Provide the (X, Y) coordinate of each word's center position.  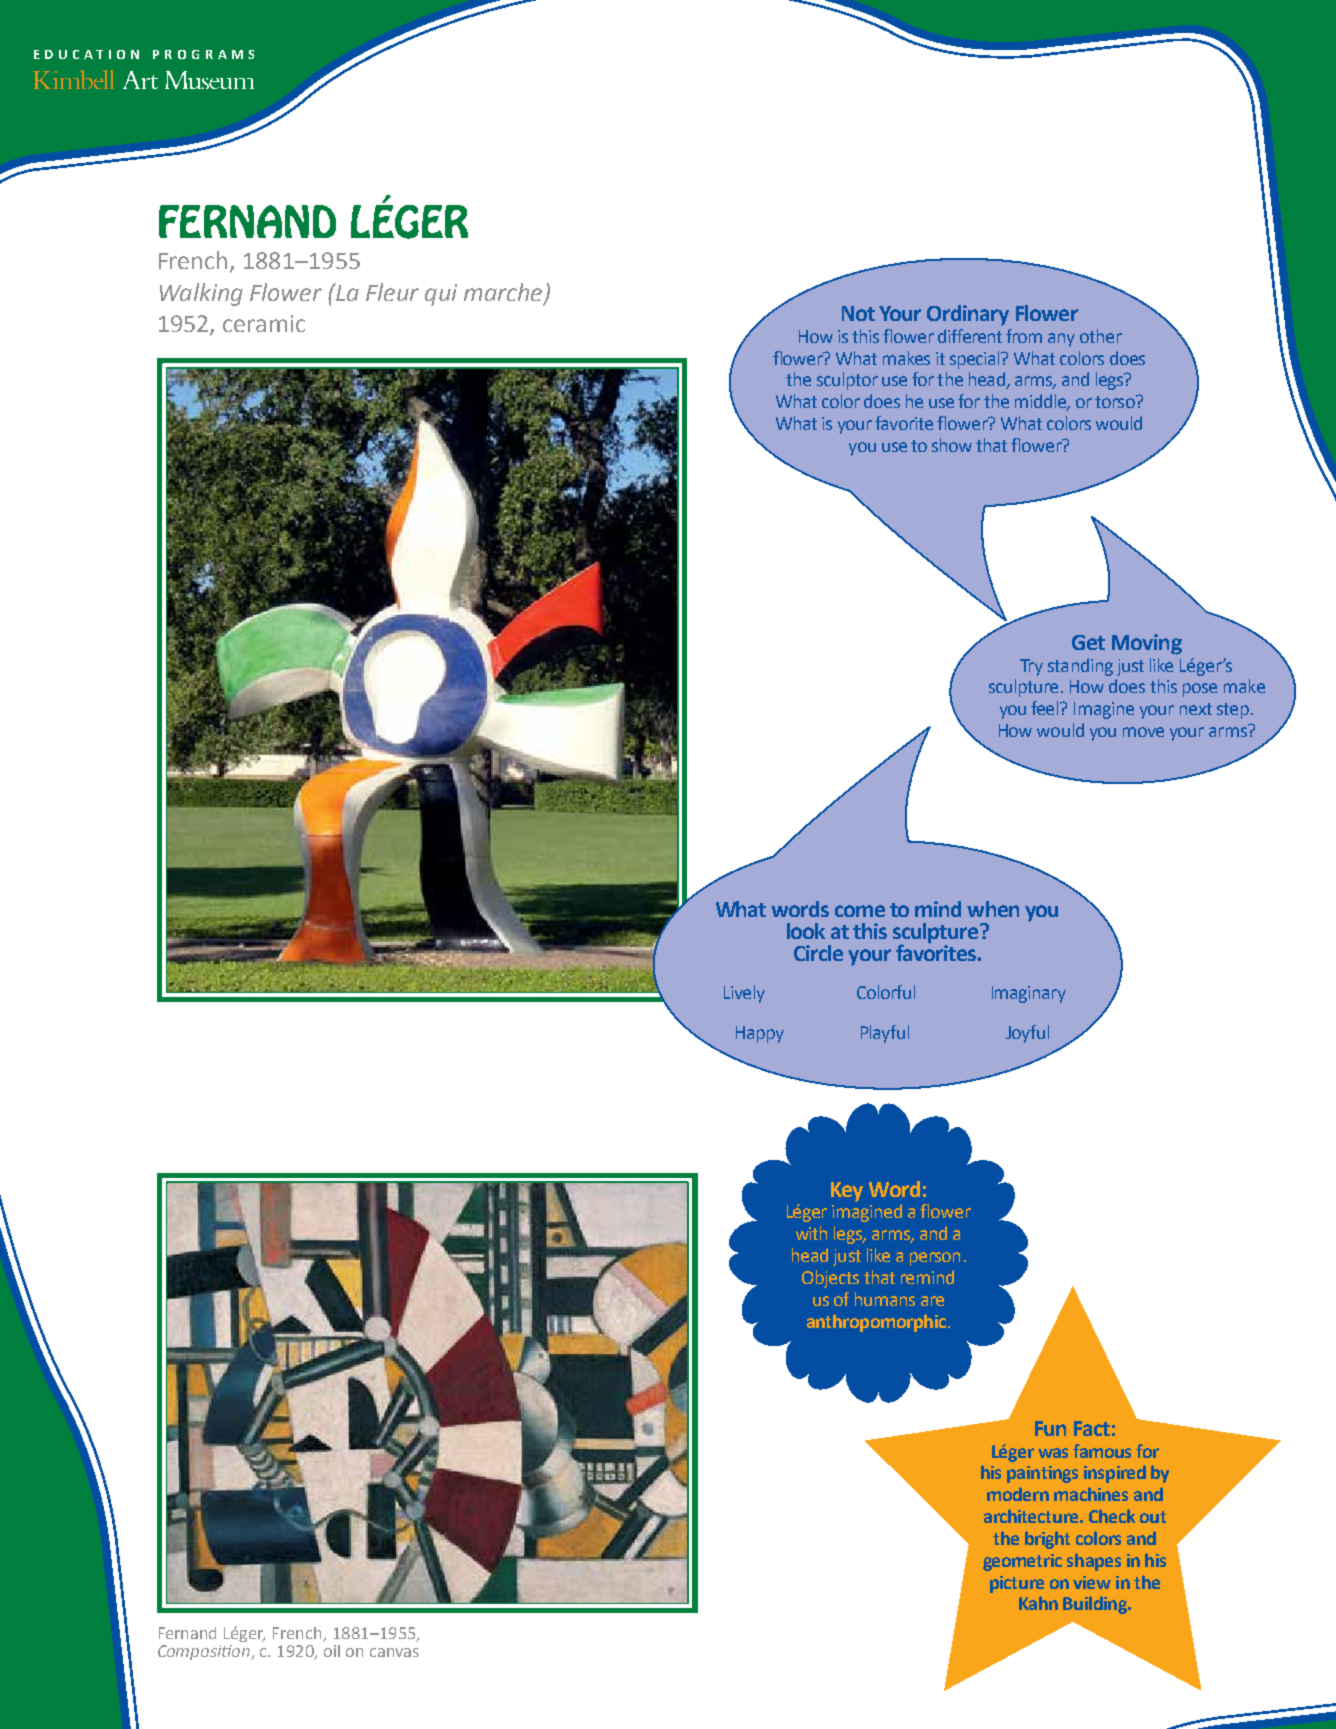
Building (1096, 1605)
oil (331, 1649)
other (1101, 336)
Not (858, 313)
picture (1017, 1584)
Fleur (392, 292)
